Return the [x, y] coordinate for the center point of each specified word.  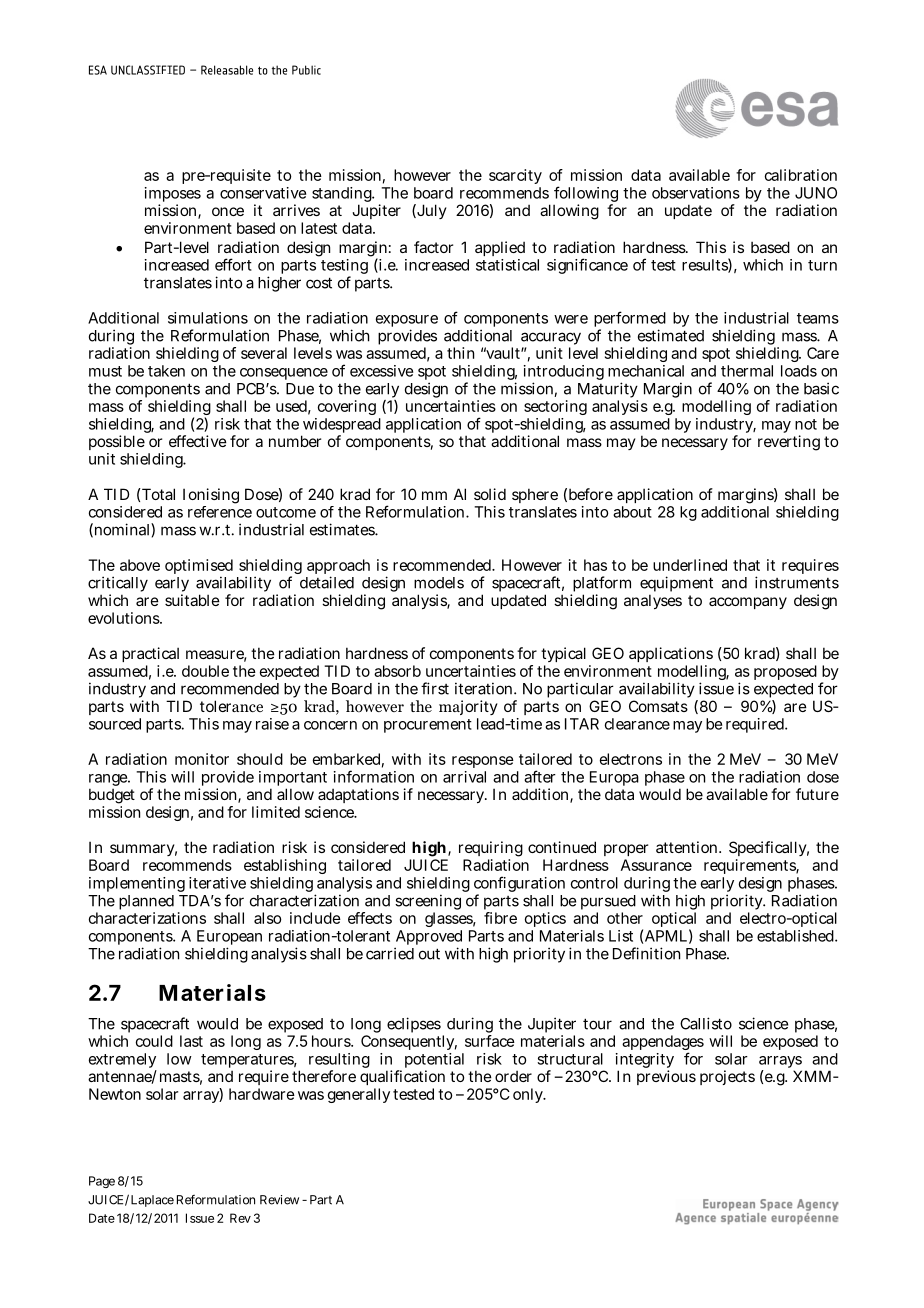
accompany [748, 603]
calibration [801, 175]
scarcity [515, 176]
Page [102, 1182]
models [439, 583]
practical [150, 654]
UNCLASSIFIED [148, 70]
